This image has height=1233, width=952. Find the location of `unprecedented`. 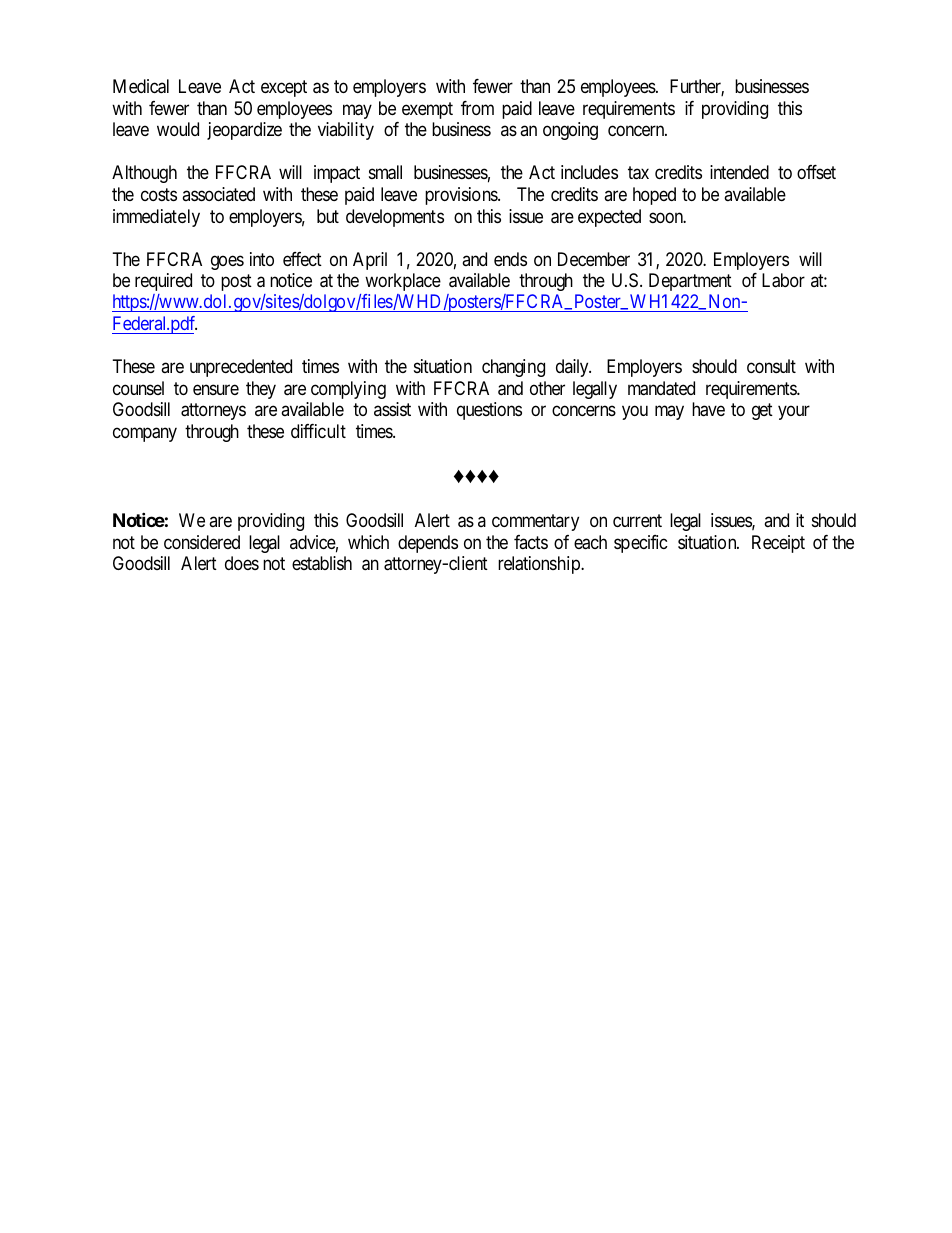

unprecedented is located at coordinates (241, 368).
